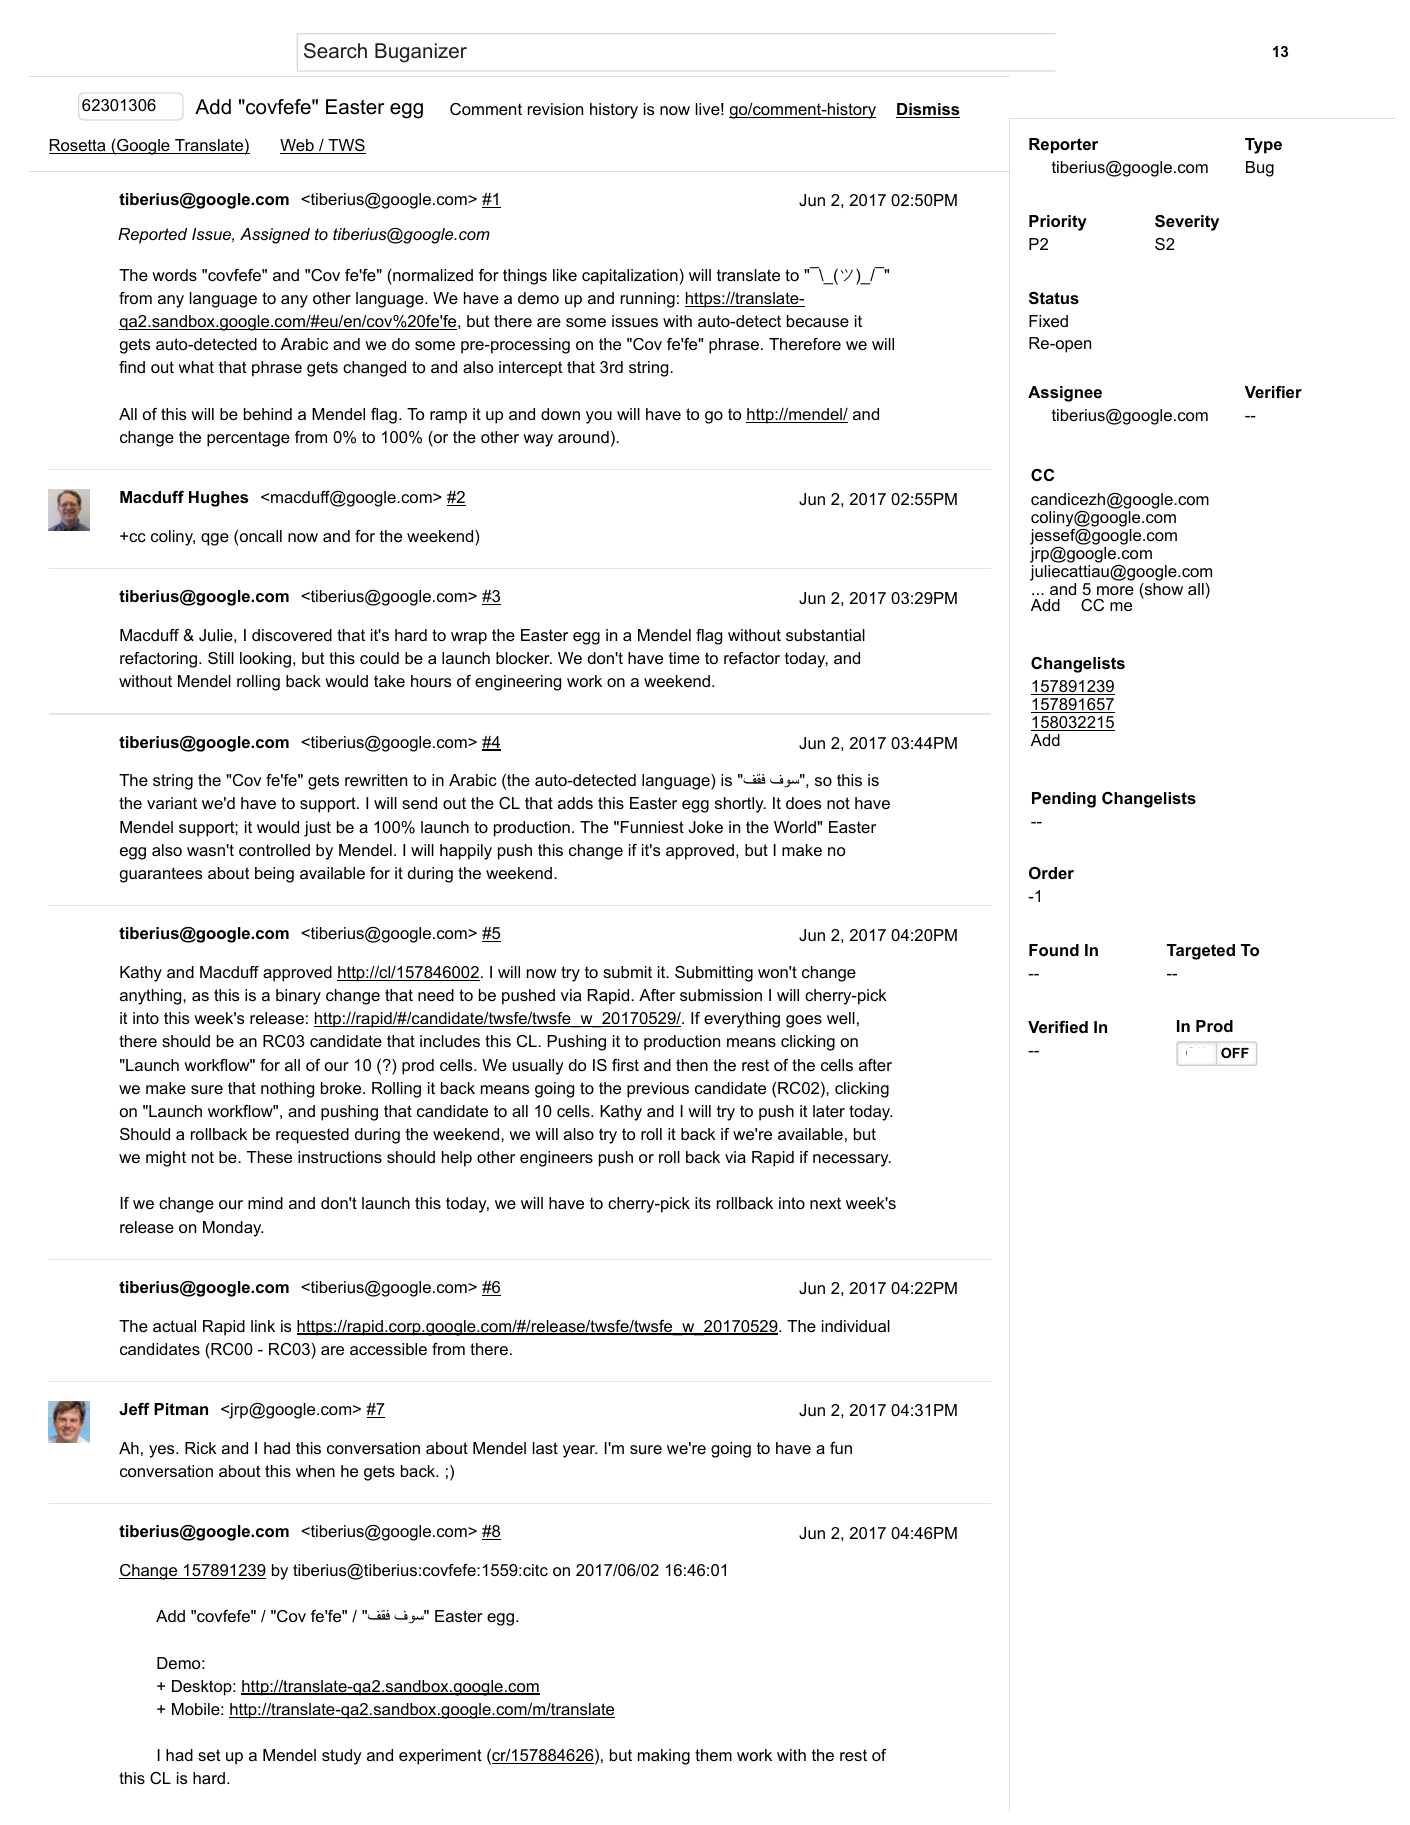  What do you see at coordinates (1063, 146) in the image?
I see `Reporter` at bounding box center [1063, 146].
